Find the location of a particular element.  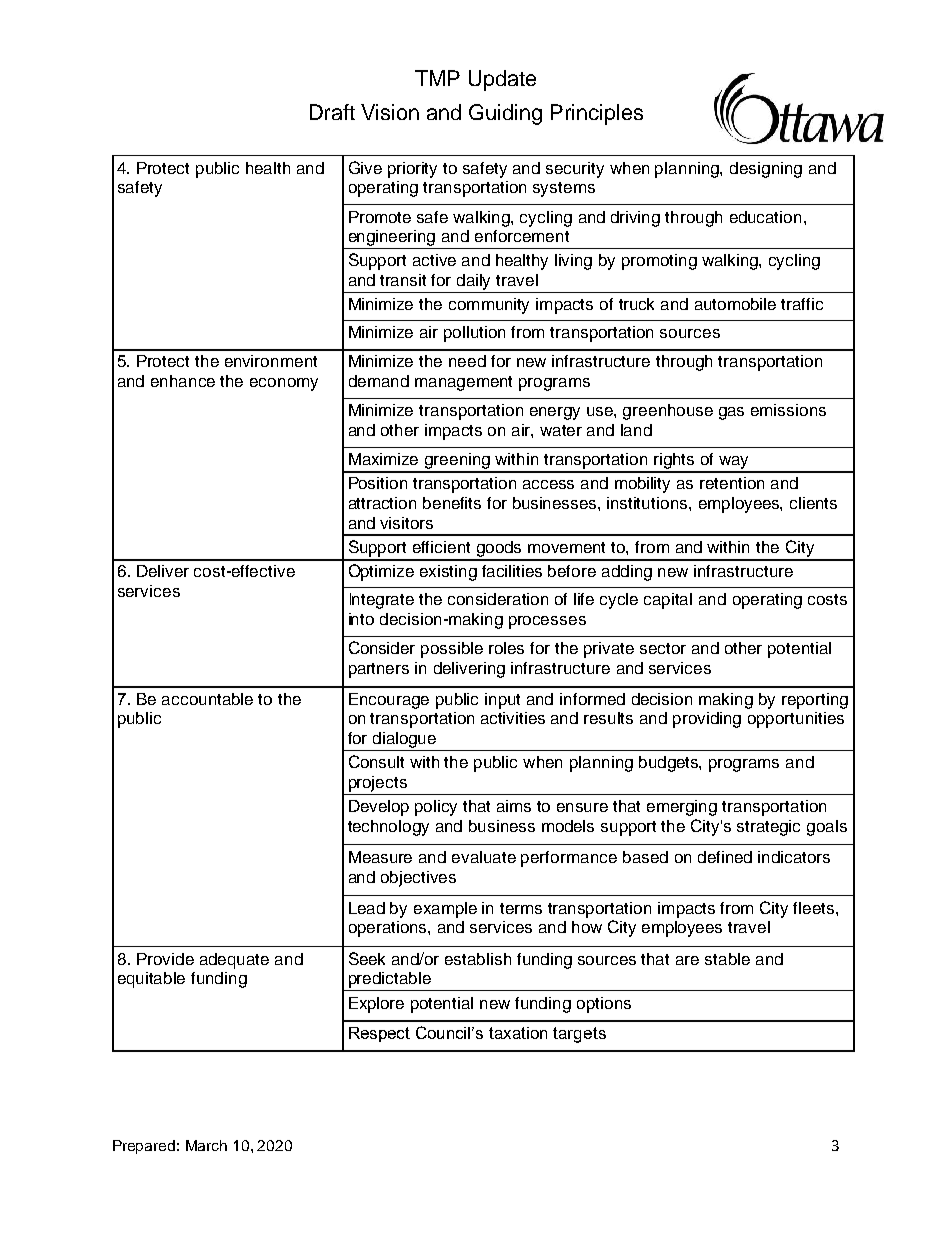

taxation is located at coordinates (518, 1033).
